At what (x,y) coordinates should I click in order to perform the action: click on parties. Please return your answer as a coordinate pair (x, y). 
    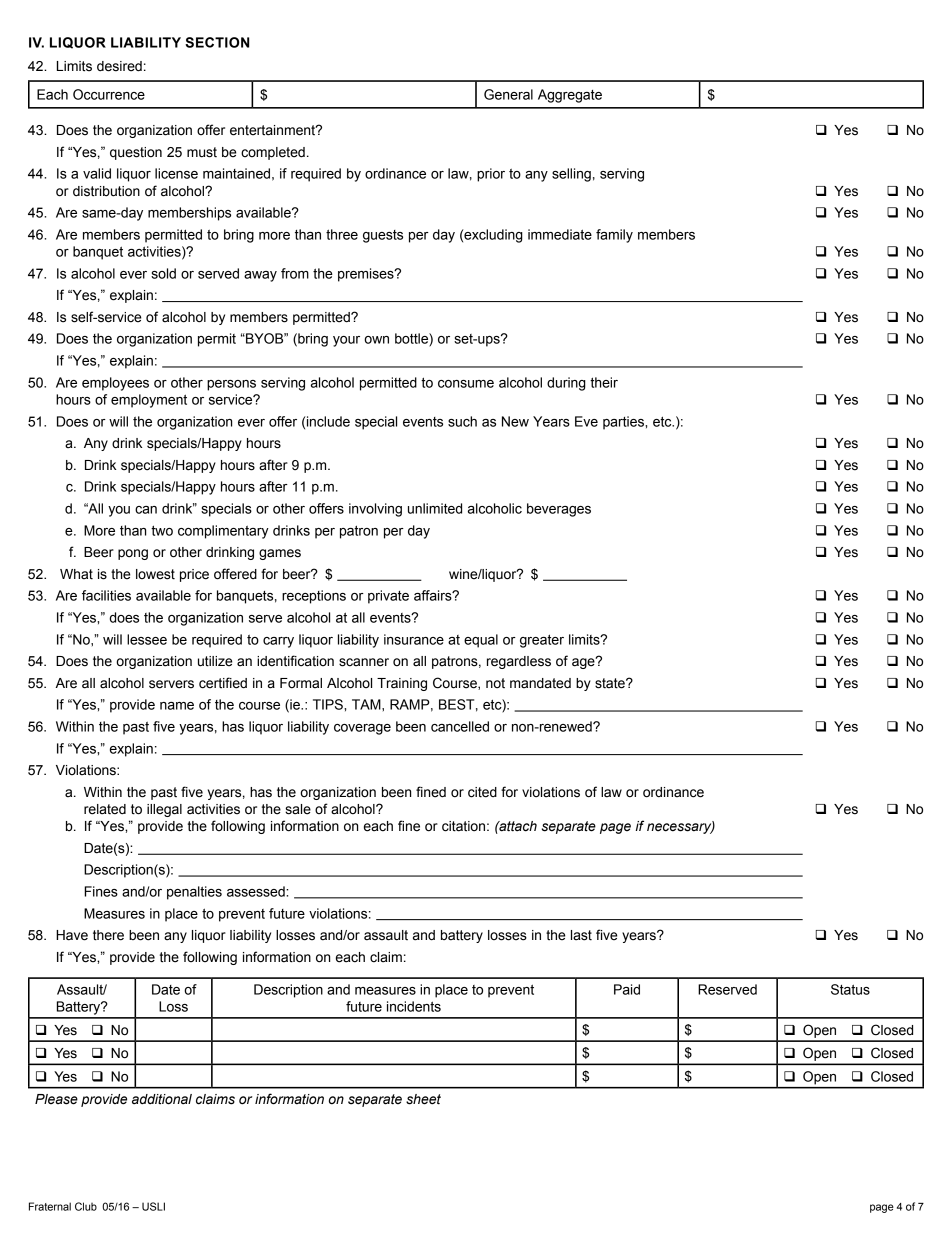
    Looking at the image, I should click on (624, 423).
